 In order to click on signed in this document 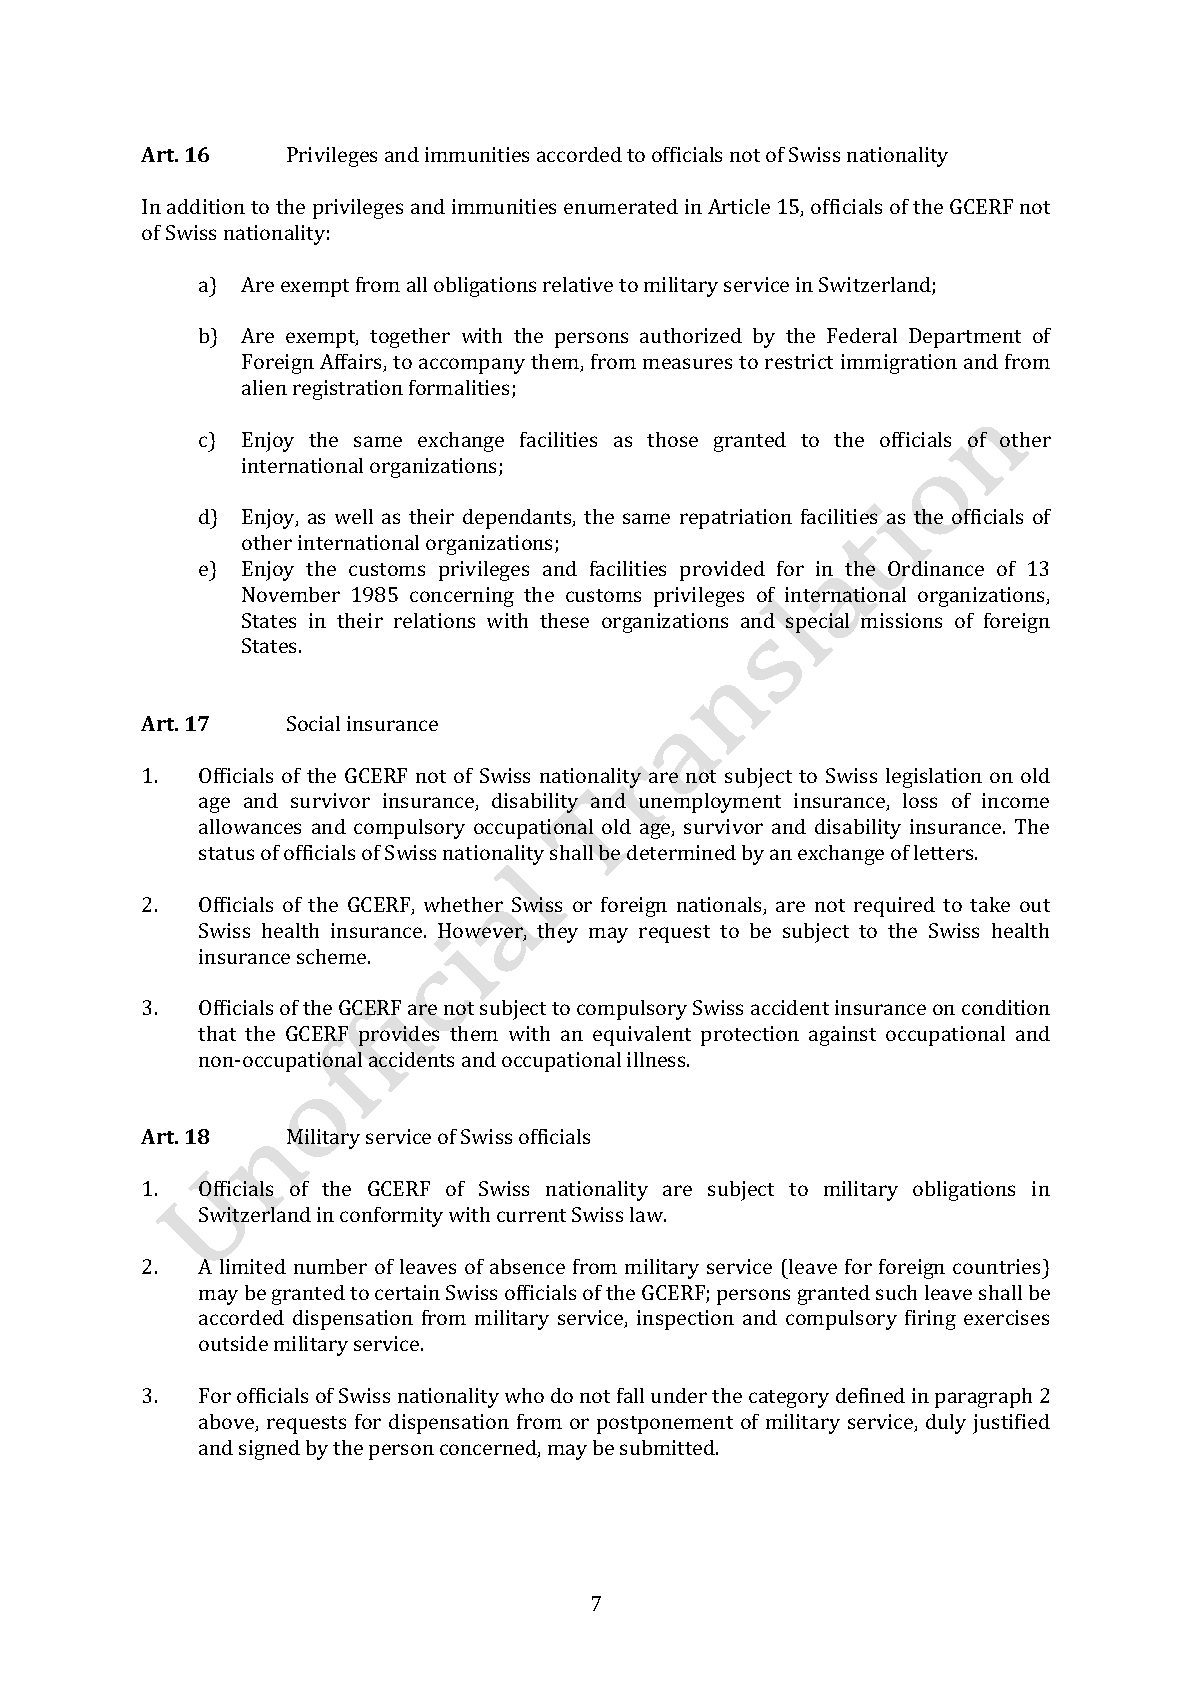, I will do `click(269, 1450)`.
